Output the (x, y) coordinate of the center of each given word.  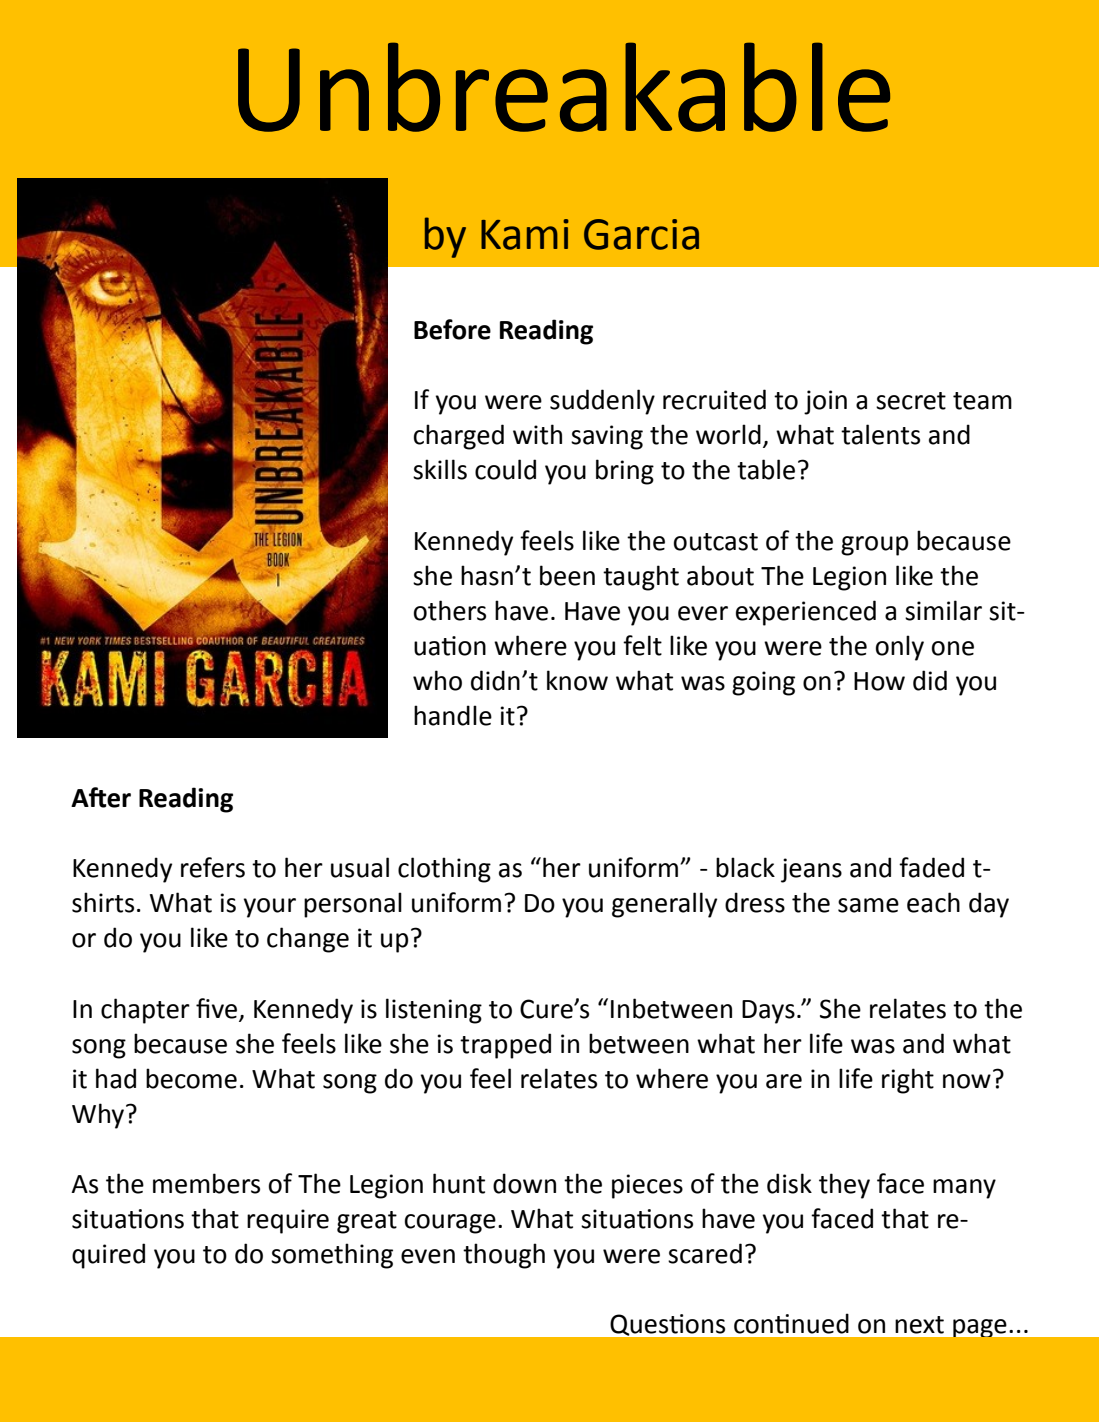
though (504, 1256)
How (879, 681)
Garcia (641, 234)
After (101, 797)
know (577, 680)
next (919, 1325)
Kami (525, 234)
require (288, 1221)
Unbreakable (564, 87)
